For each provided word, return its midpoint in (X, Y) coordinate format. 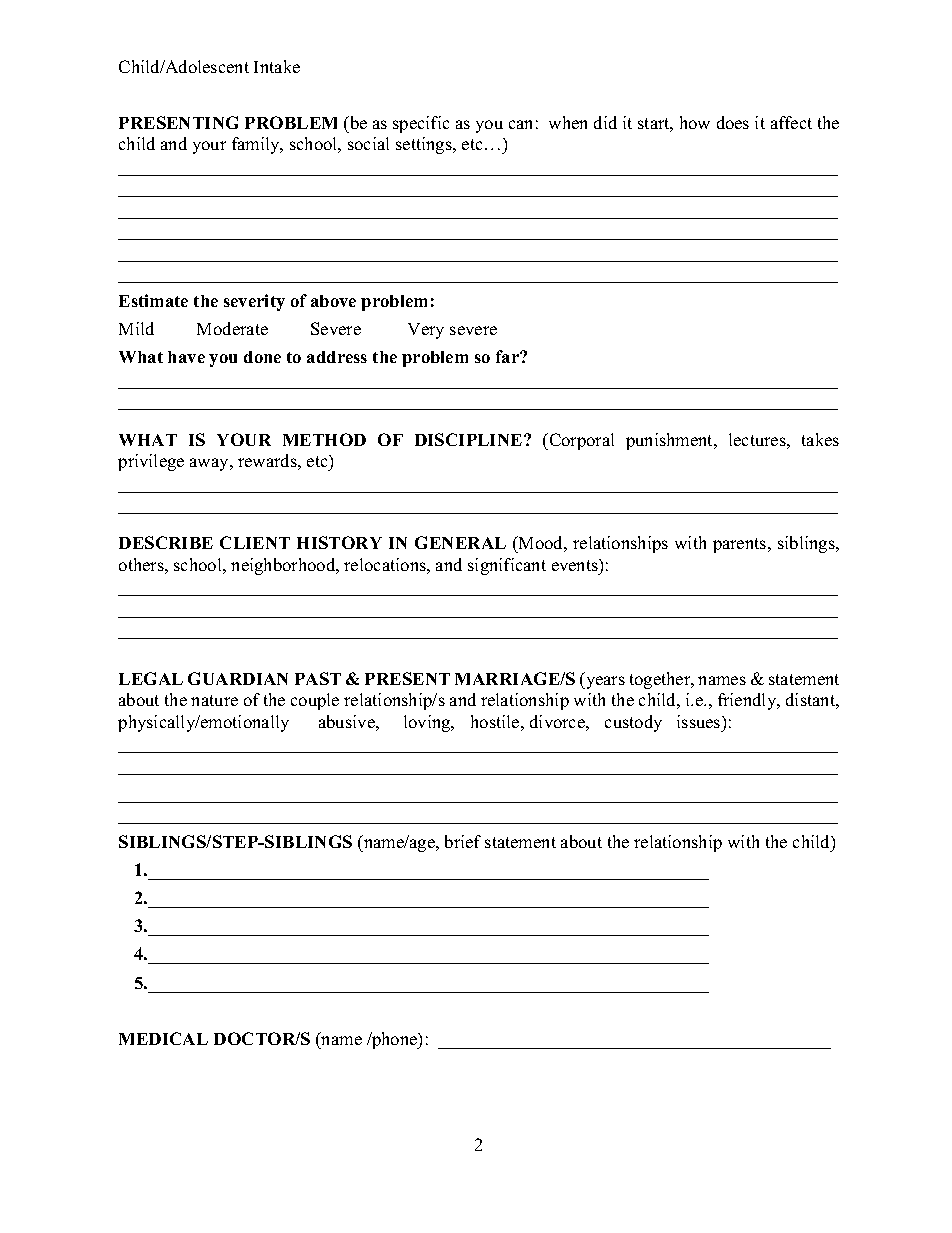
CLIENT (255, 542)
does (733, 122)
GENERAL (460, 542)
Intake (277, 66)
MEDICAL (163, 1038)
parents (741, 545)
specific (421, 124)
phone (395, 1040)
